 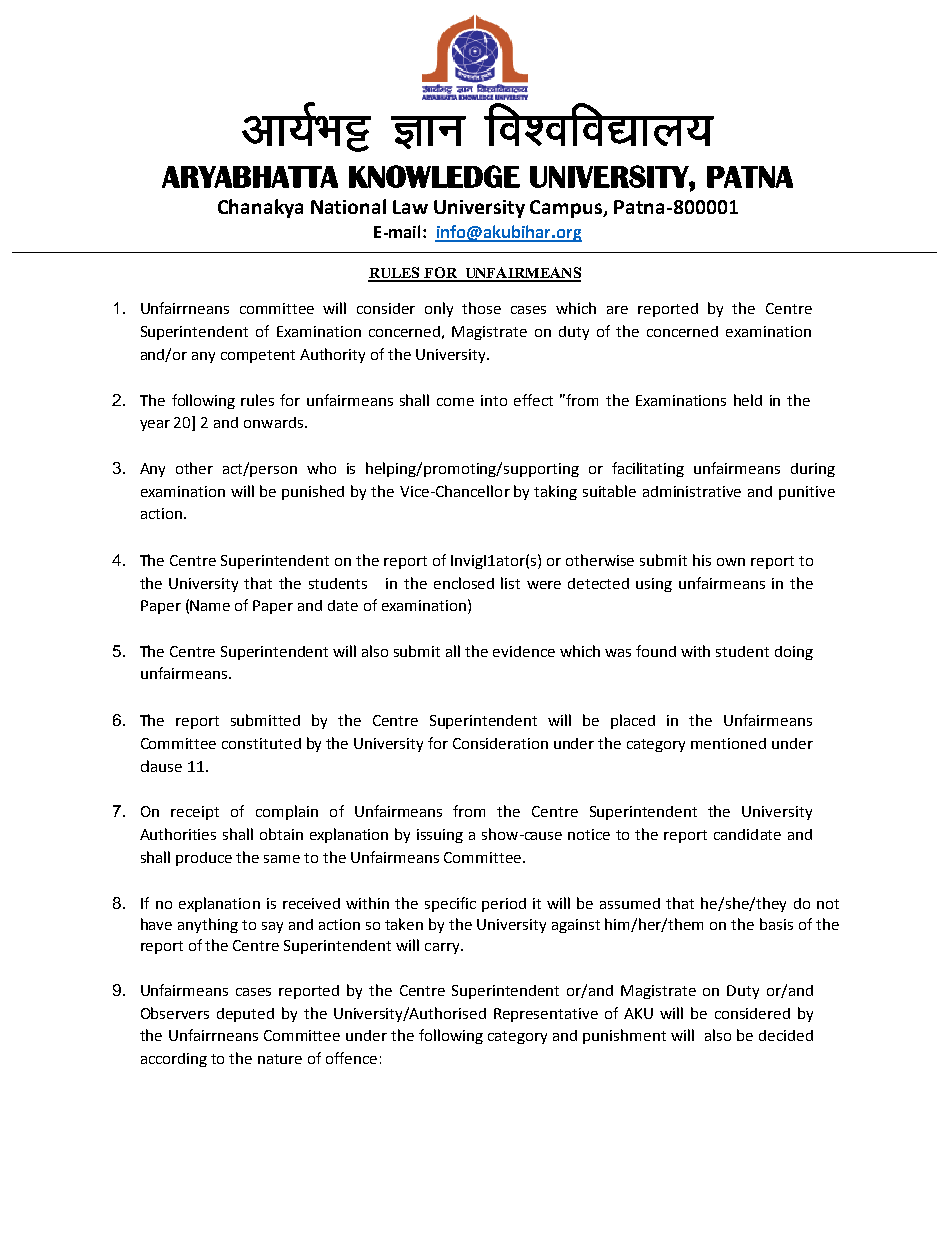 I want to click on Name, so click(x=210, y=605).
